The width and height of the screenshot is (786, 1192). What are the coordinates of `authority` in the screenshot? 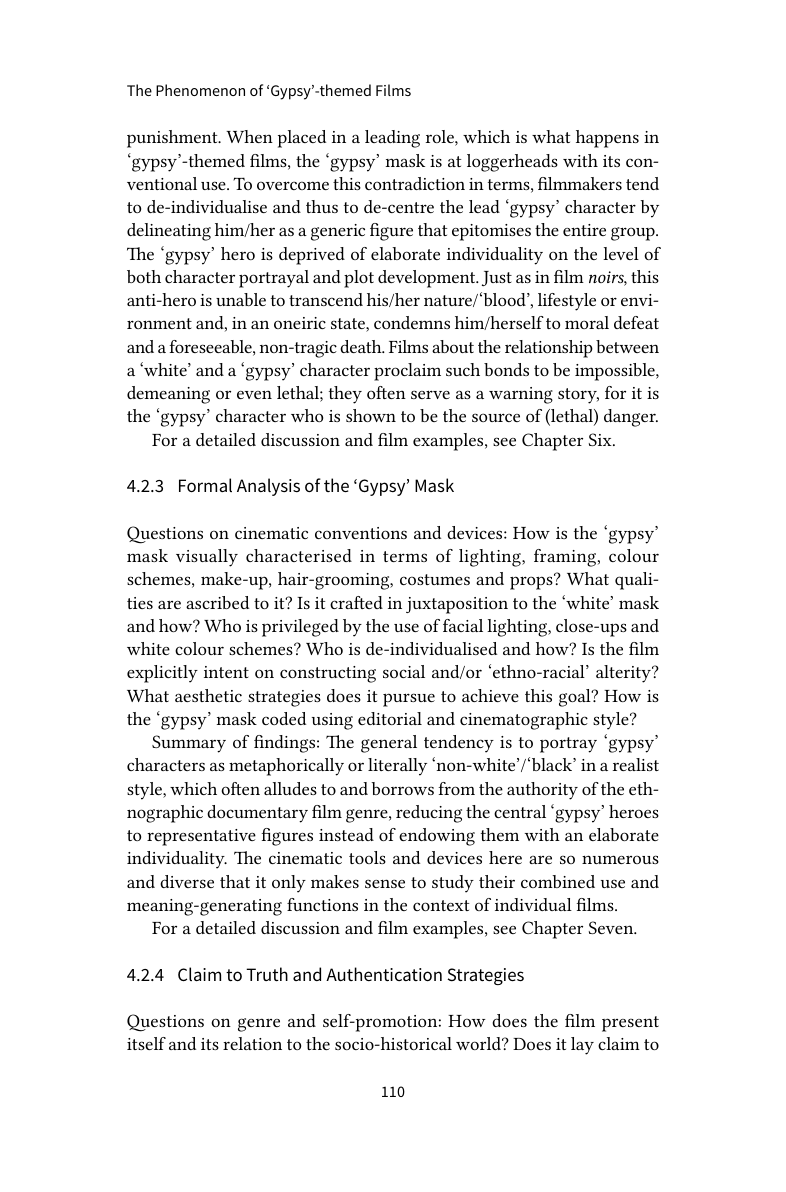 It's located at (542, 791).
